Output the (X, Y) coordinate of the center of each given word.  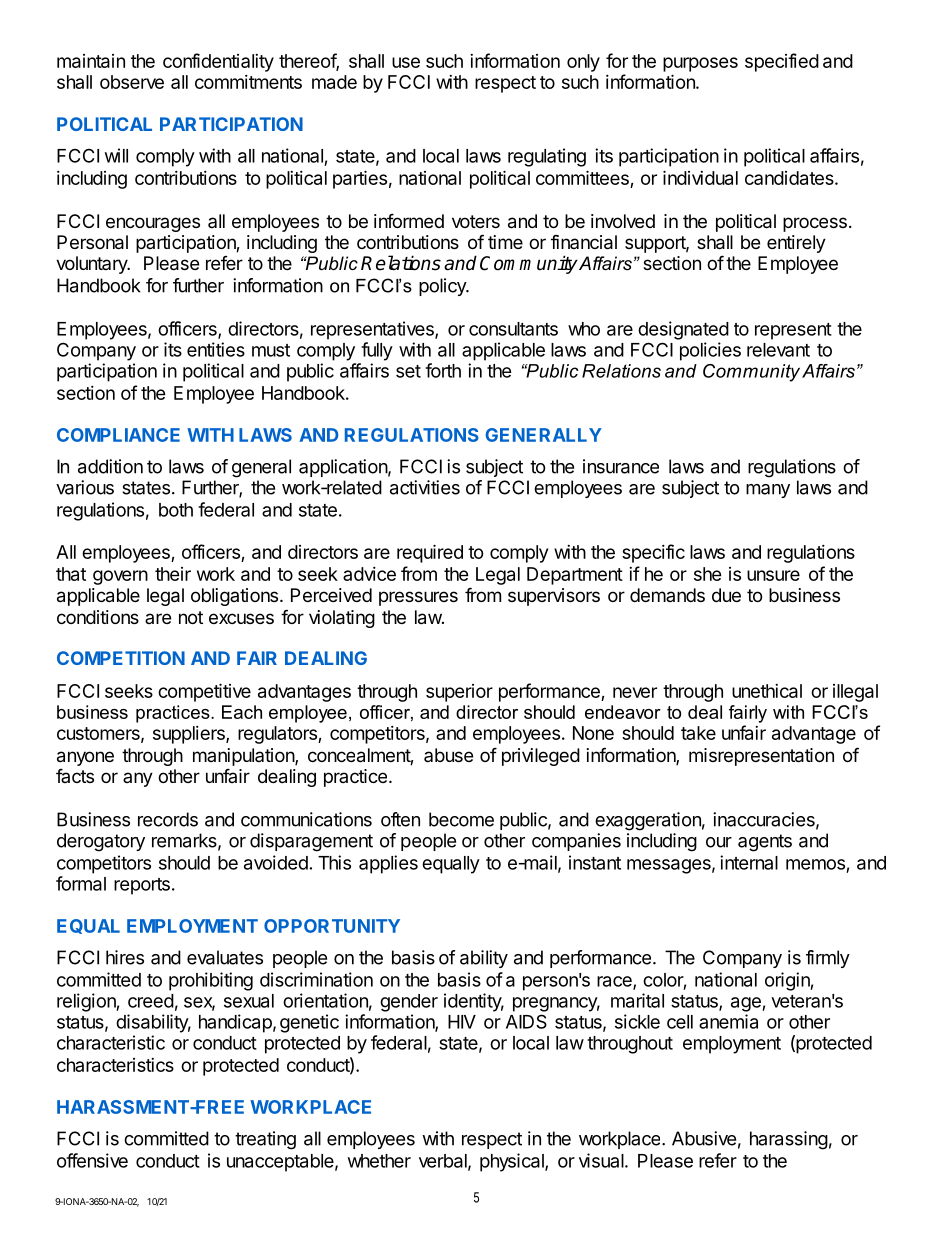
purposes (700, 64)
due (726, 595)
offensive (92, 1160)
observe (132, 82)
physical (513, 1162)
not (191, 617)
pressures (418, 598)
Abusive (704, 1138)
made (334, 82)
